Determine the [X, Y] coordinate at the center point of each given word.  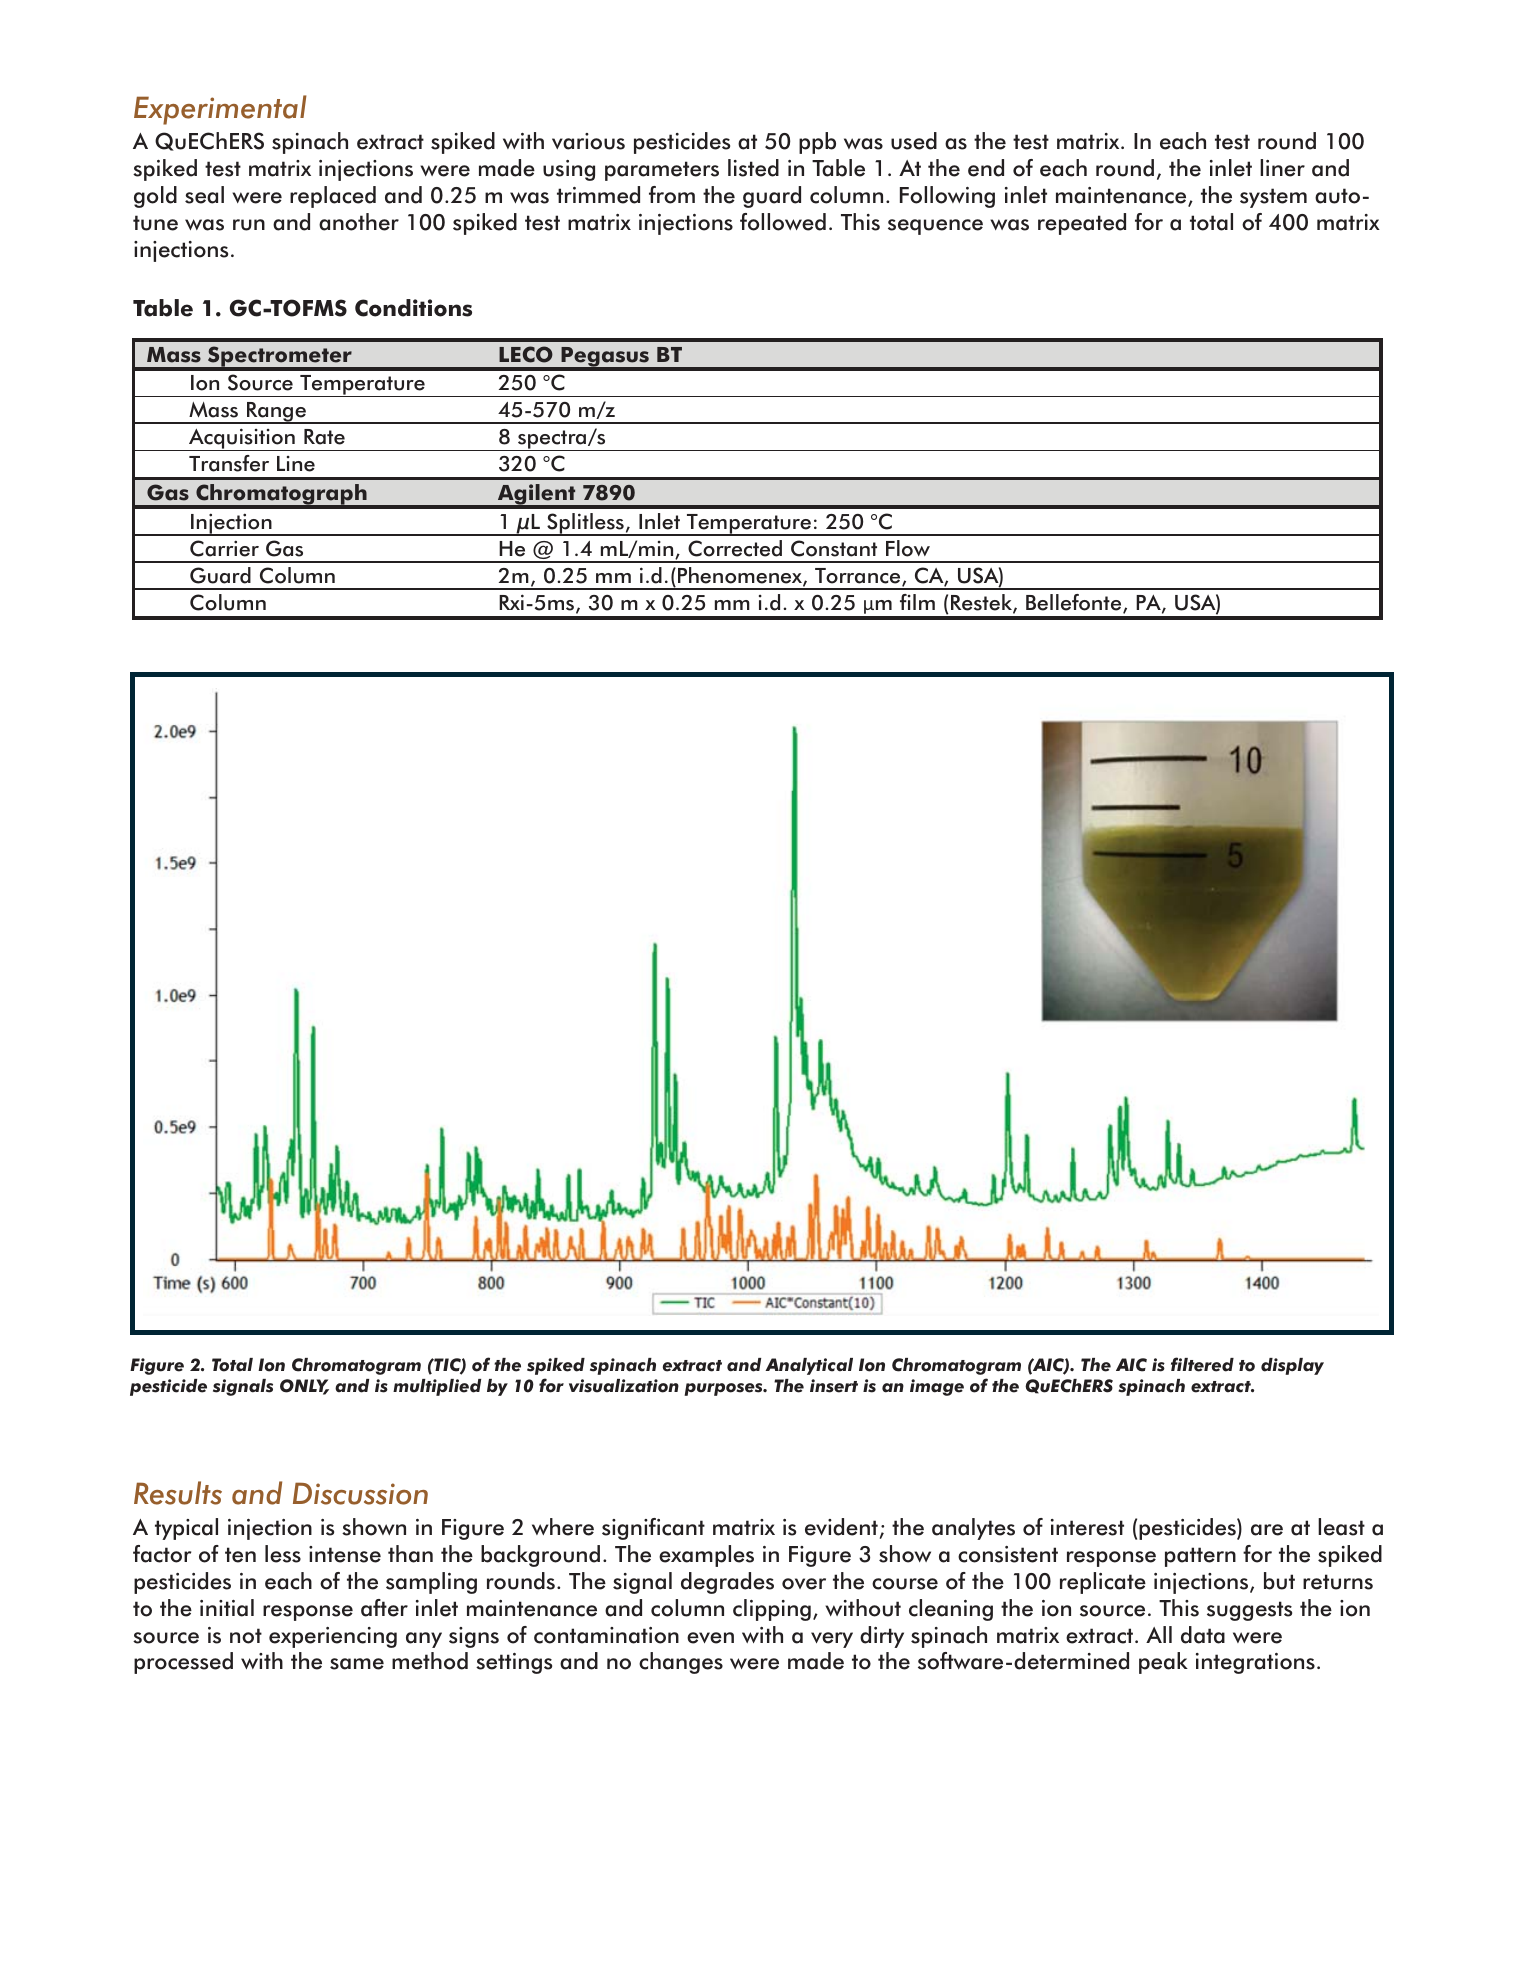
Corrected [735, 548]
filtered [1202, 1364]
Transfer [229, 463]
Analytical [809, 1366]
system [1273, 198]
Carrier [224, 548]
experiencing [333, 1637]
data [1203, 1635]
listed [753, 168]
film [917, 602]
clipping [772, 1610]
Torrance [859, 577]
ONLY [304, 1387]
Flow [908, 548]
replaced [333, 197]
